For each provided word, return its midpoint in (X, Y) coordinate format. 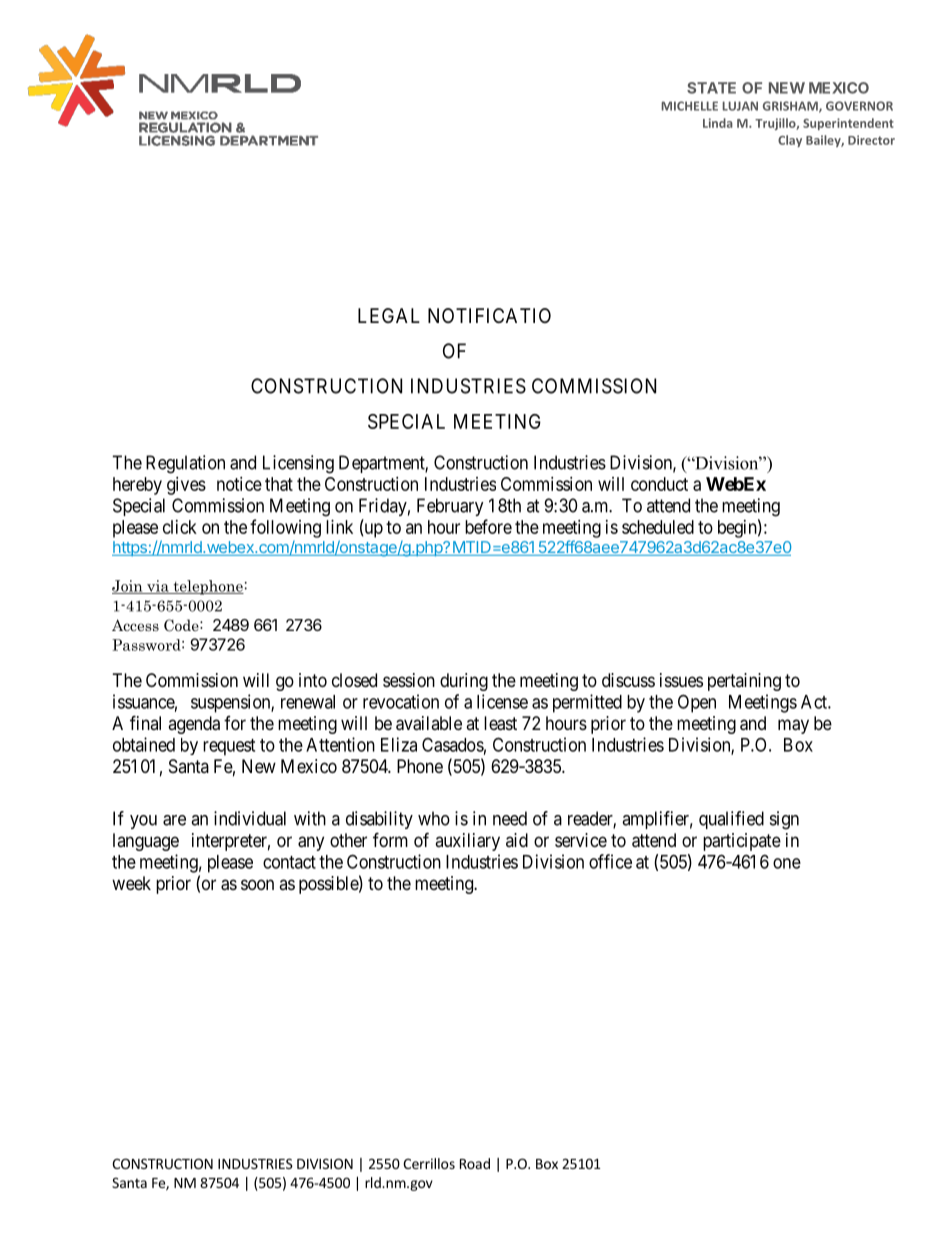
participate (742, 842)
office (610, 861)
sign (784, 820)
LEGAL (389, 315)
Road (475, 1163)
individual (250, 818)
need (510, 818)
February (450, 507)
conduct (659, 484)
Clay (790, 141)
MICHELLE (690, 106)
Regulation (185, 464)
